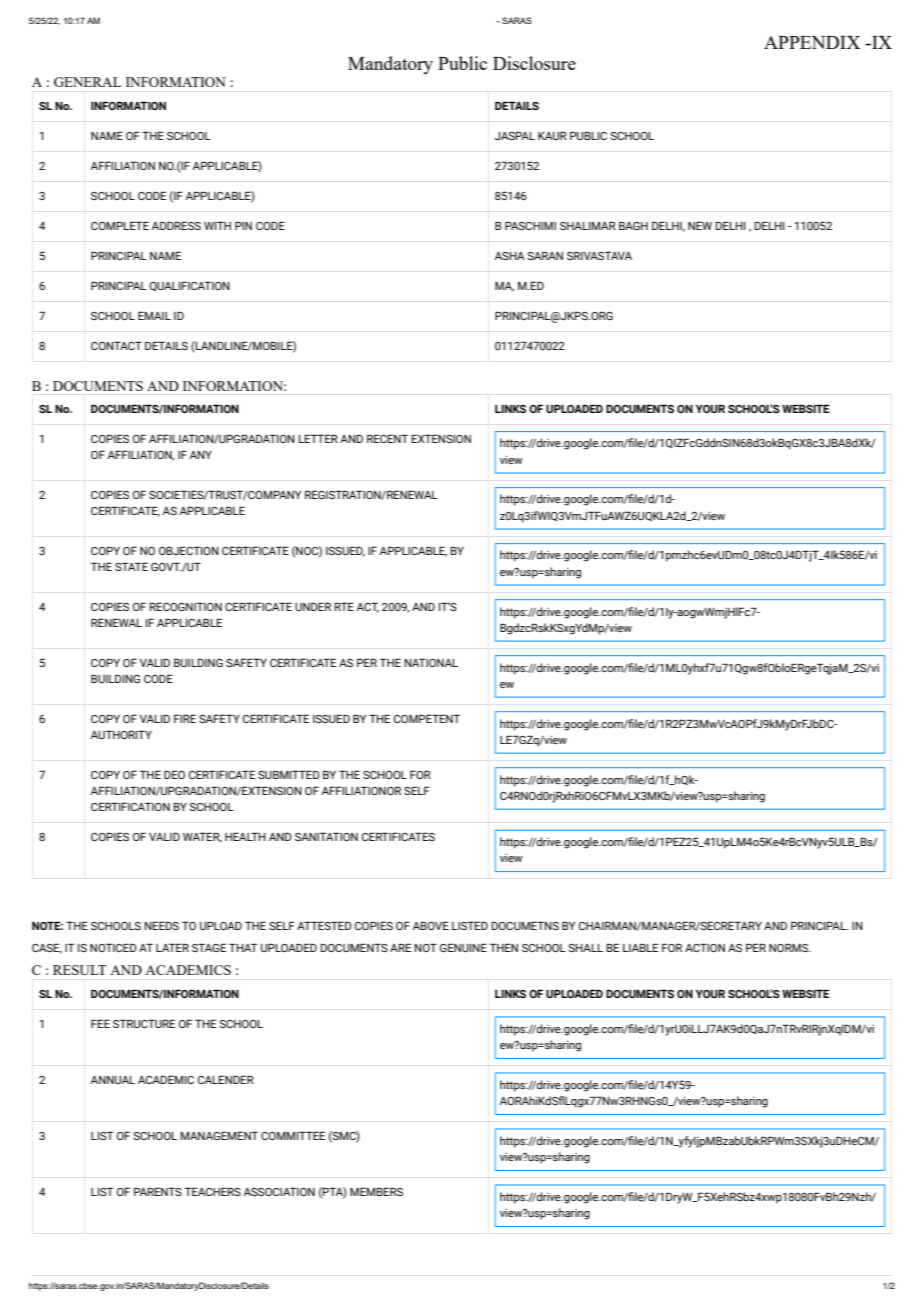 Image resolution: width=924 pixels, height=1308 pixels. What do you see at coordinates (431, 662) in the document?
I see `NATIONAL` at bounding box center [431, 662].
